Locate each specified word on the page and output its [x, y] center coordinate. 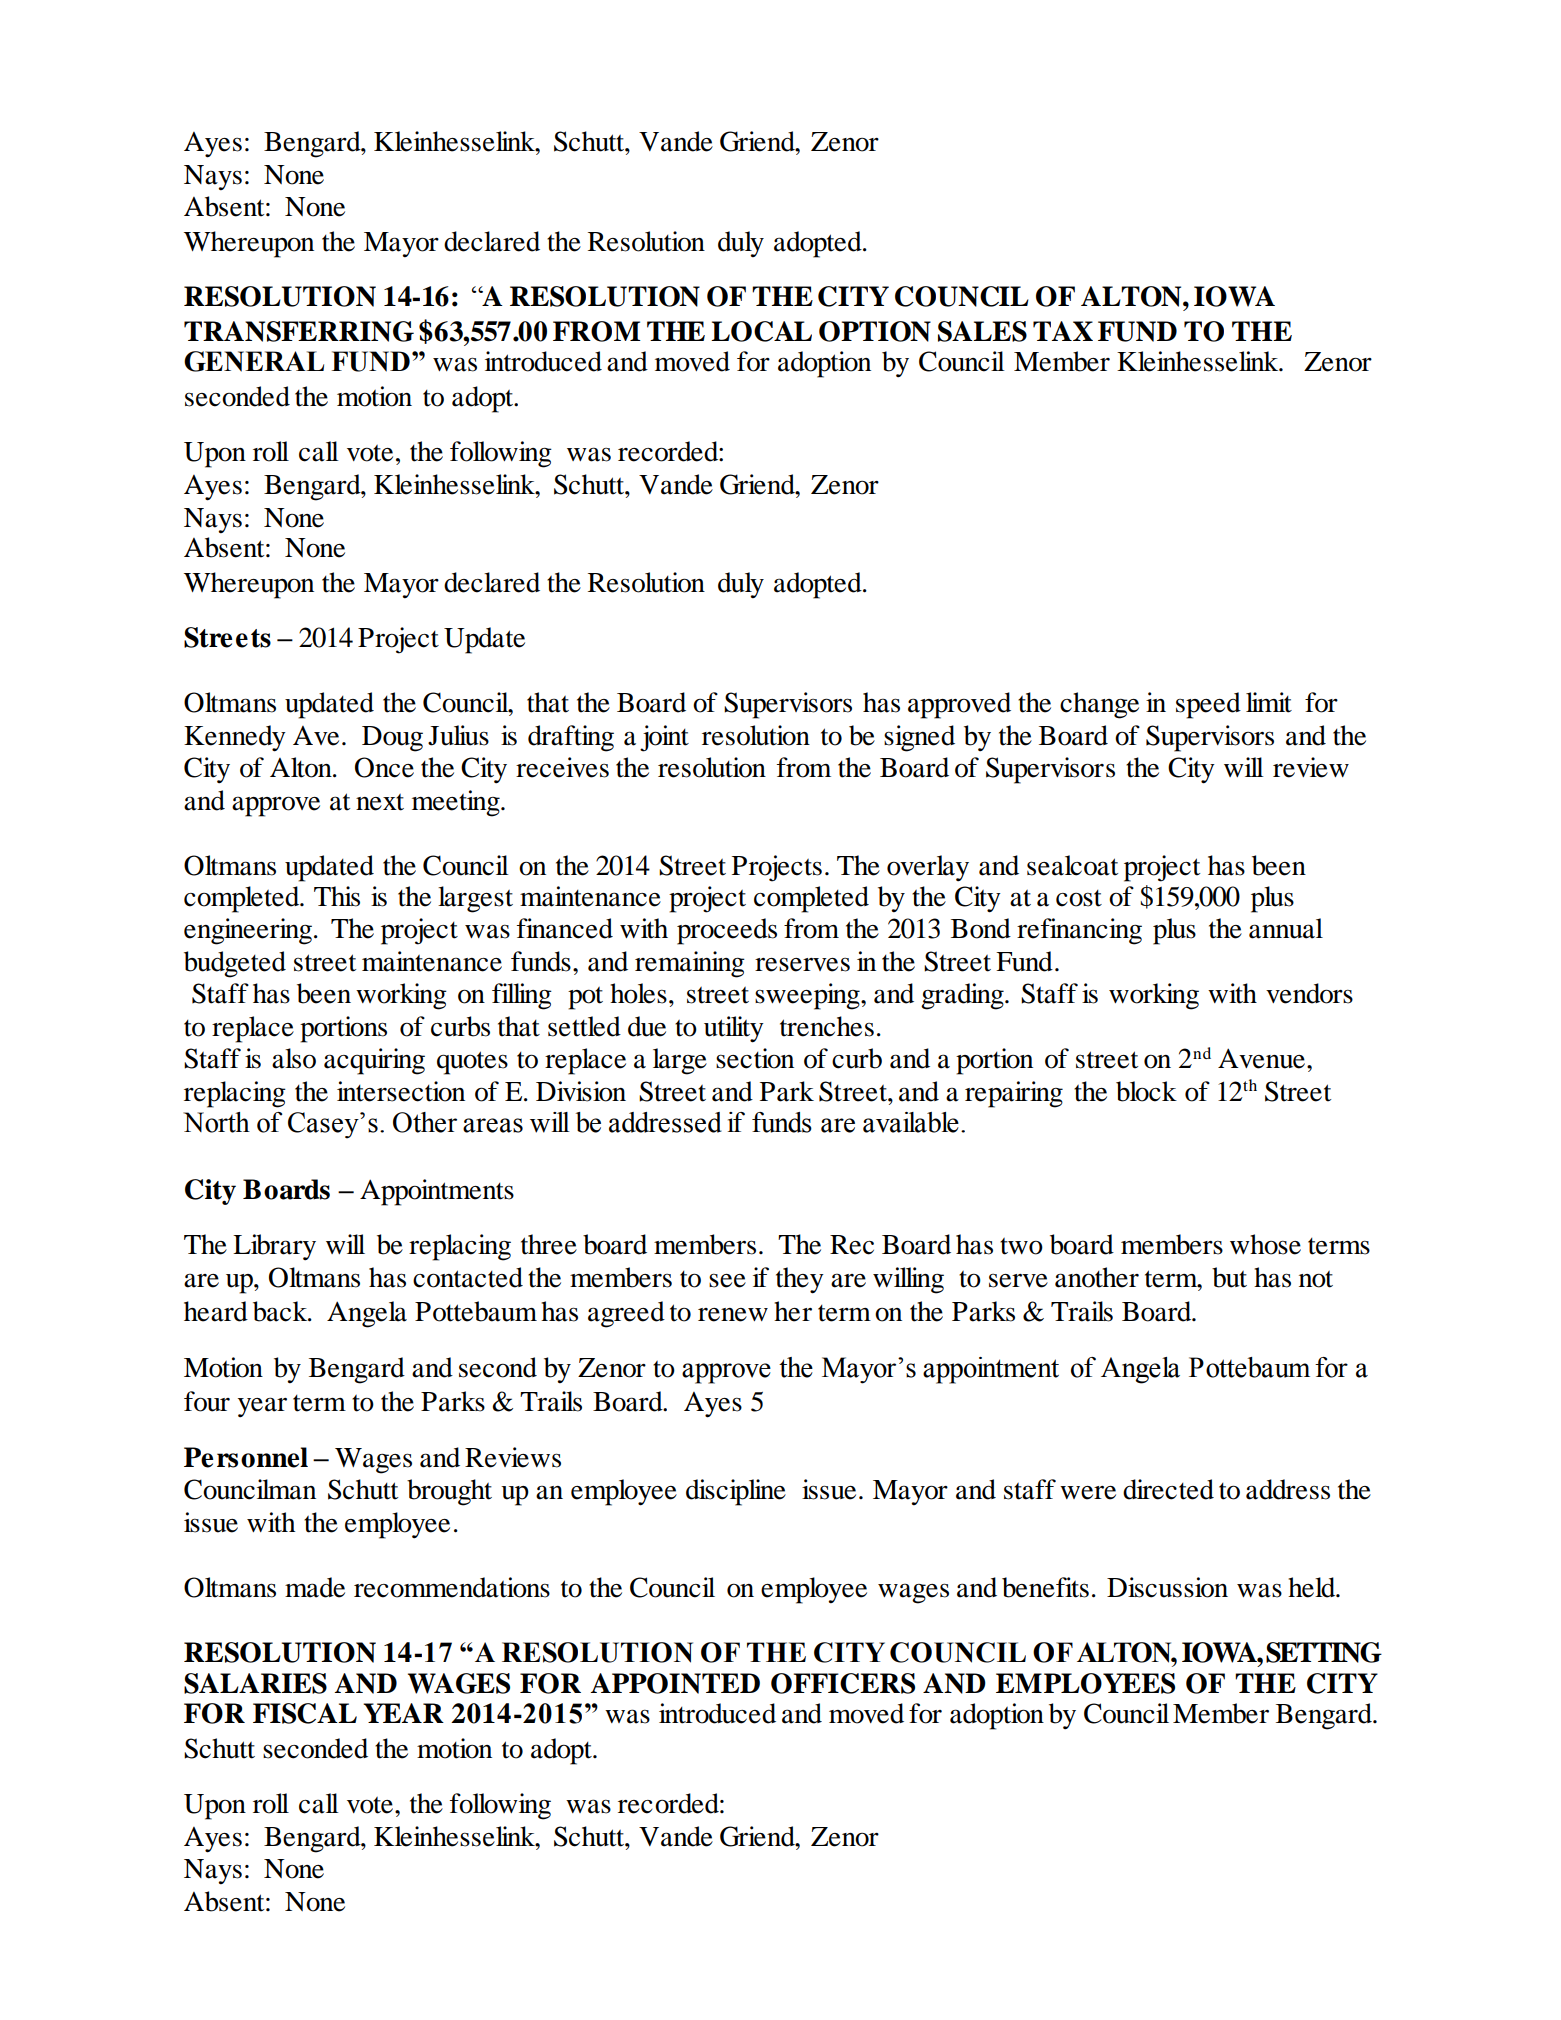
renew [733, 1315]
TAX [1063, 331]
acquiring [374, 1061]
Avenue [1261, 1058]
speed [1208, 705]
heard [216, 1311]
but [1229, 1277]
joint [664, 738]
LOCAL [761, 331]
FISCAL [305, 1713]
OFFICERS [843, 1683]
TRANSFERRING [299, 331]
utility [734, 1029]
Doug [392, 739]
